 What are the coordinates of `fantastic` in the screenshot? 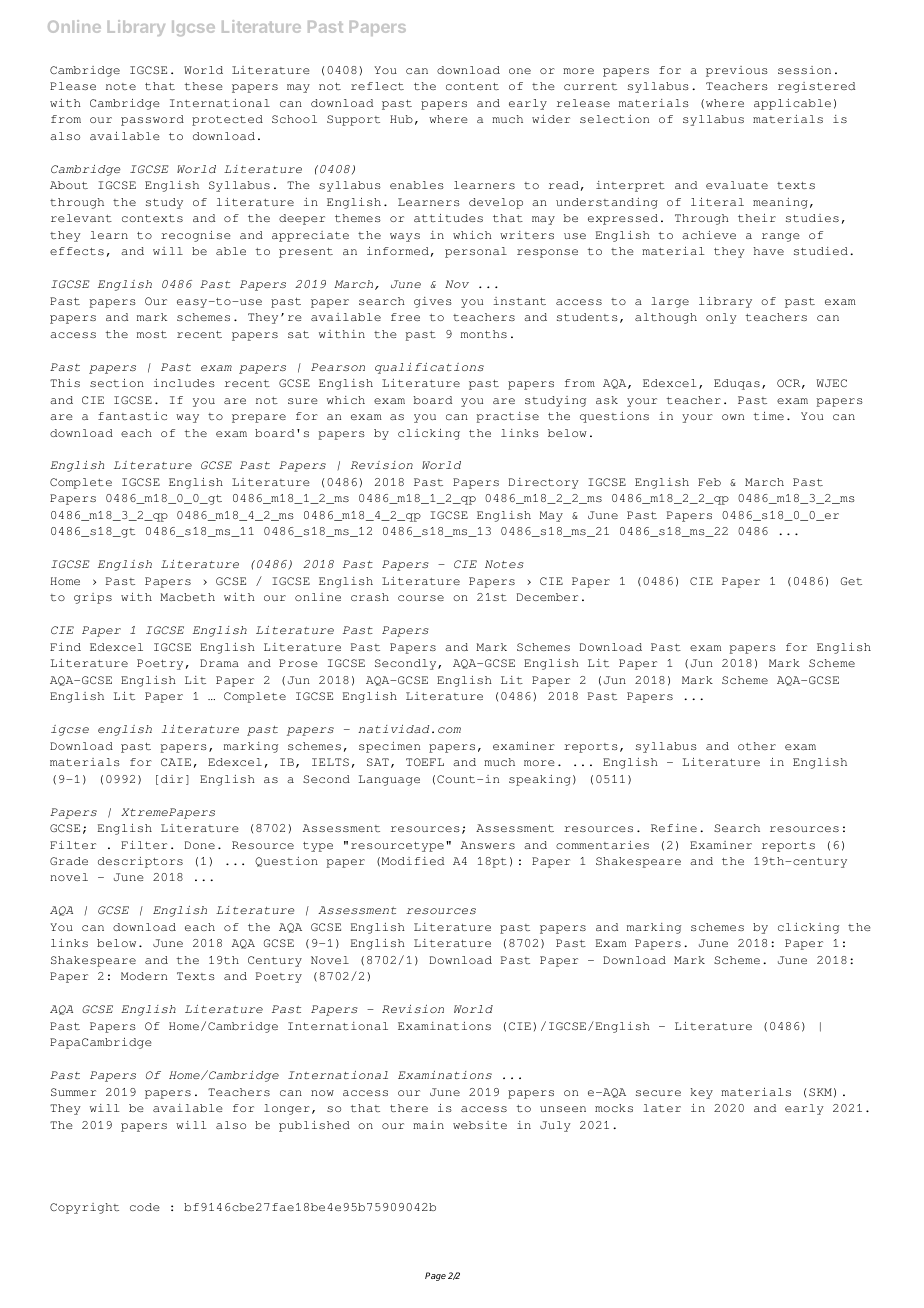 It's located at (132, 416).
